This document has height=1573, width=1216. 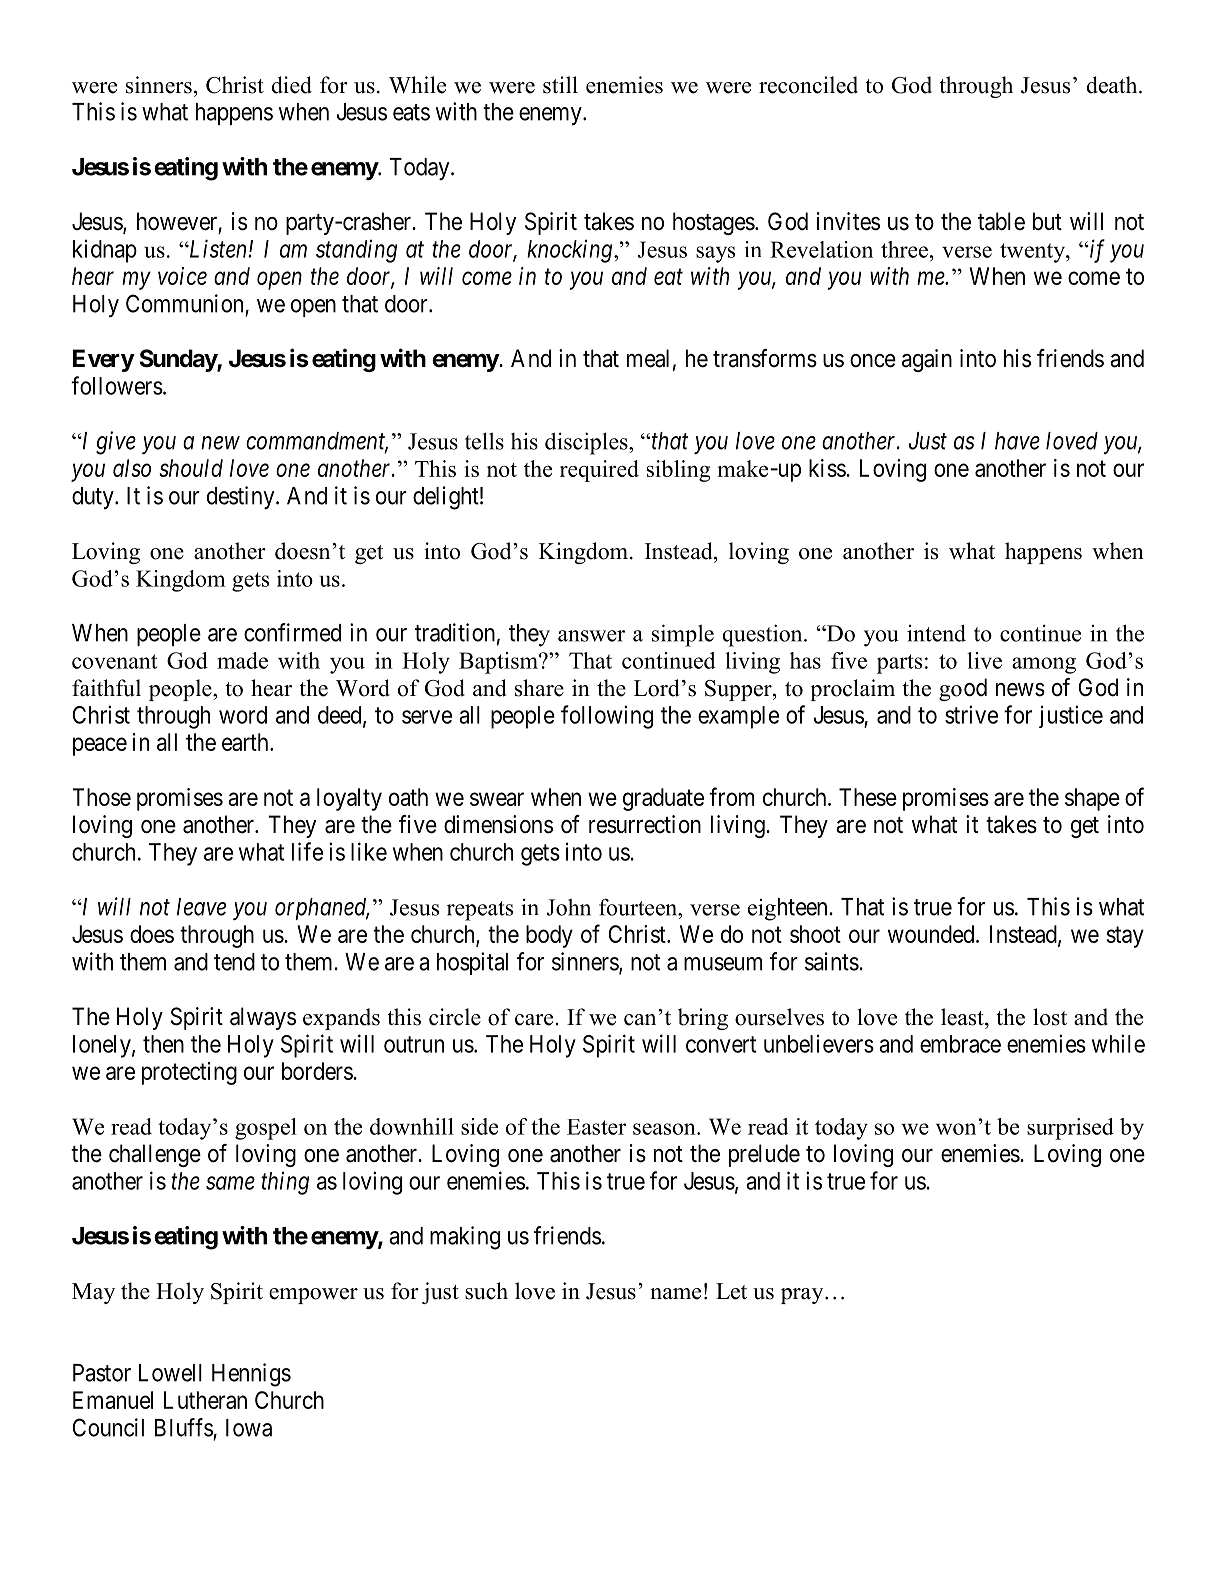 I want to click on body, so click(x=549, y=936).
